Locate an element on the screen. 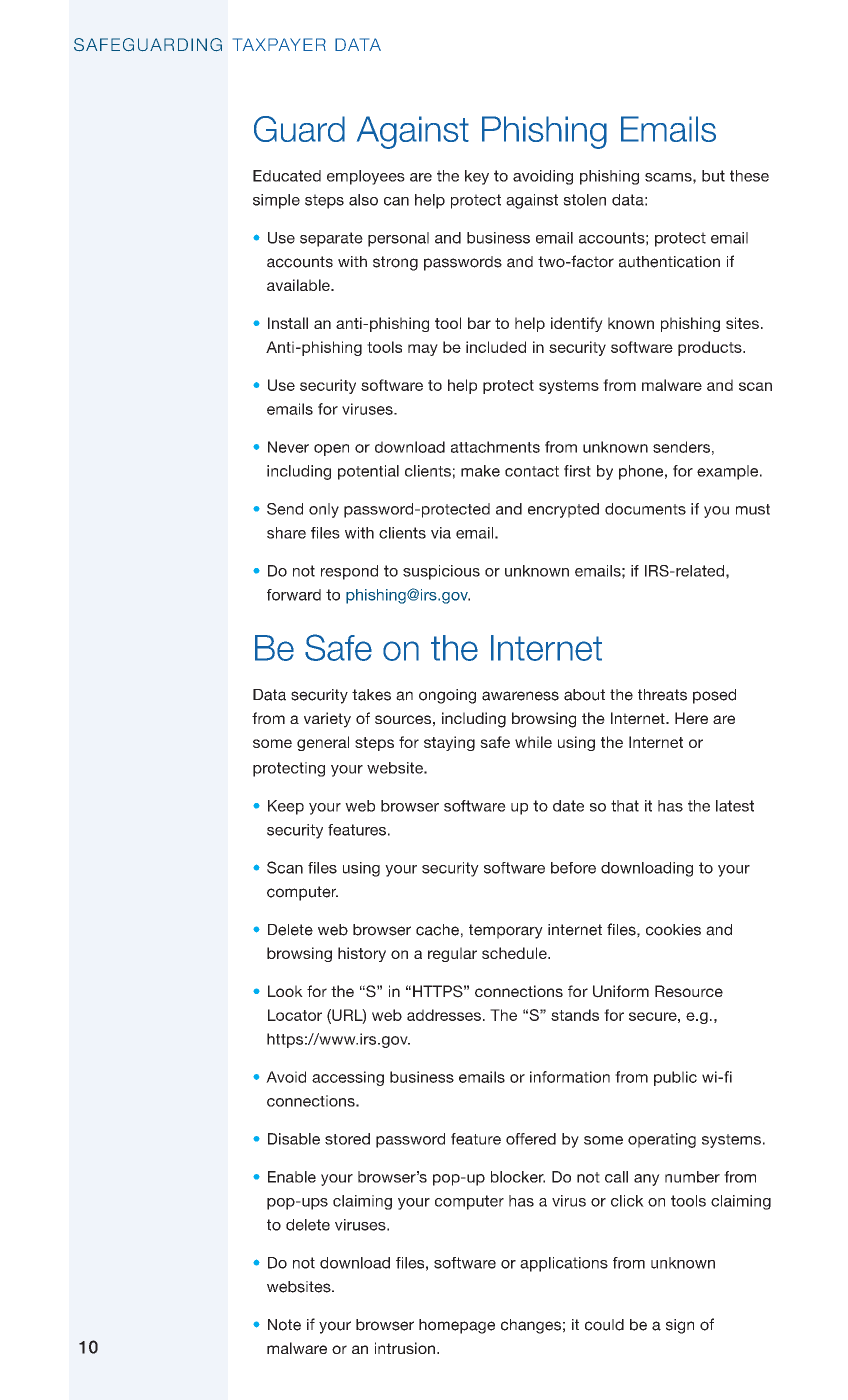 The image size is (848, 1400). awareness is located at coordinates (520, 696).
